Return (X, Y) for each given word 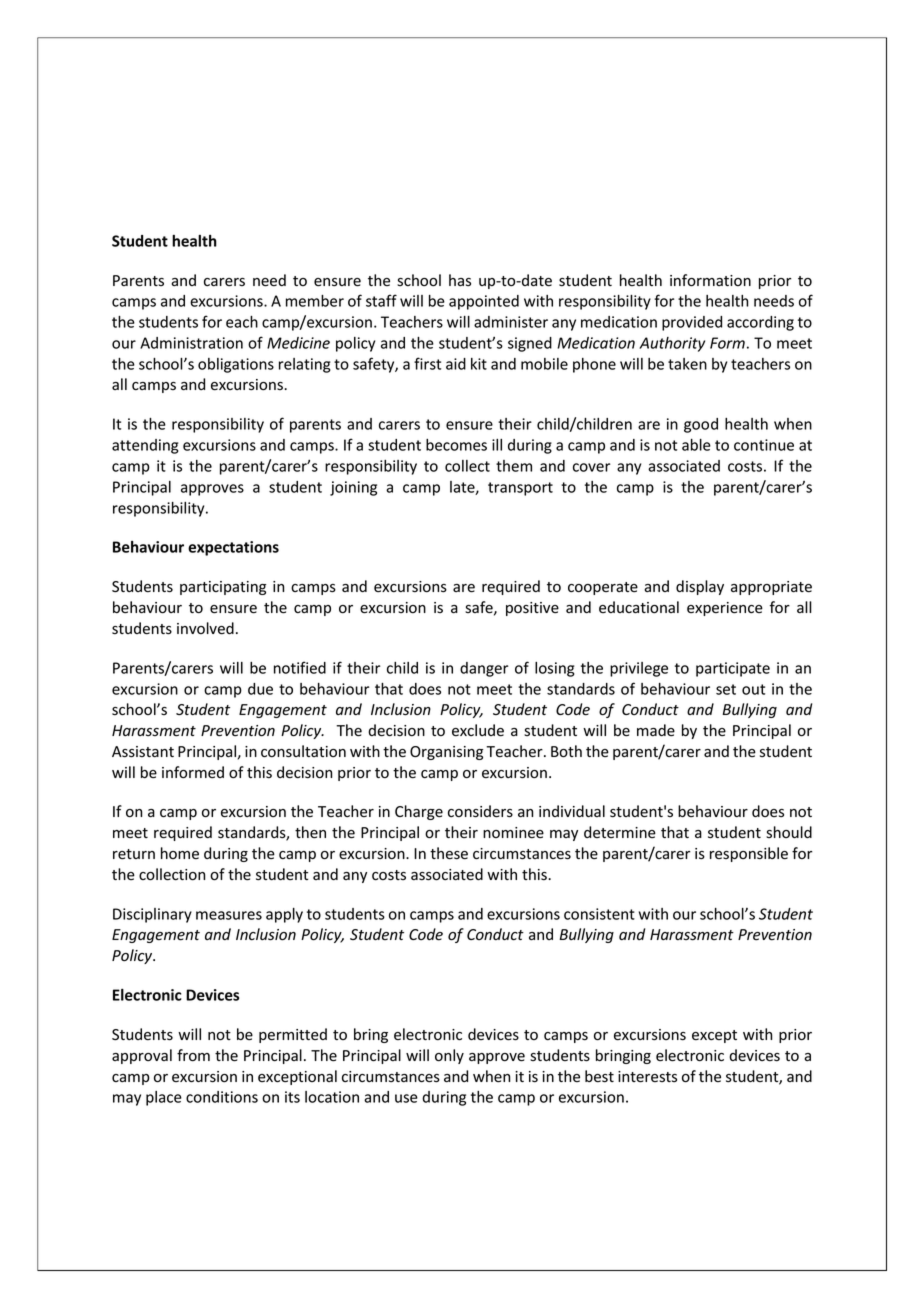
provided (692, 323)
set (726, 689)
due (260, 689)
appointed (484, 302)
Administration (191, 343)
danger (484, 669)
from (193, 1055)
